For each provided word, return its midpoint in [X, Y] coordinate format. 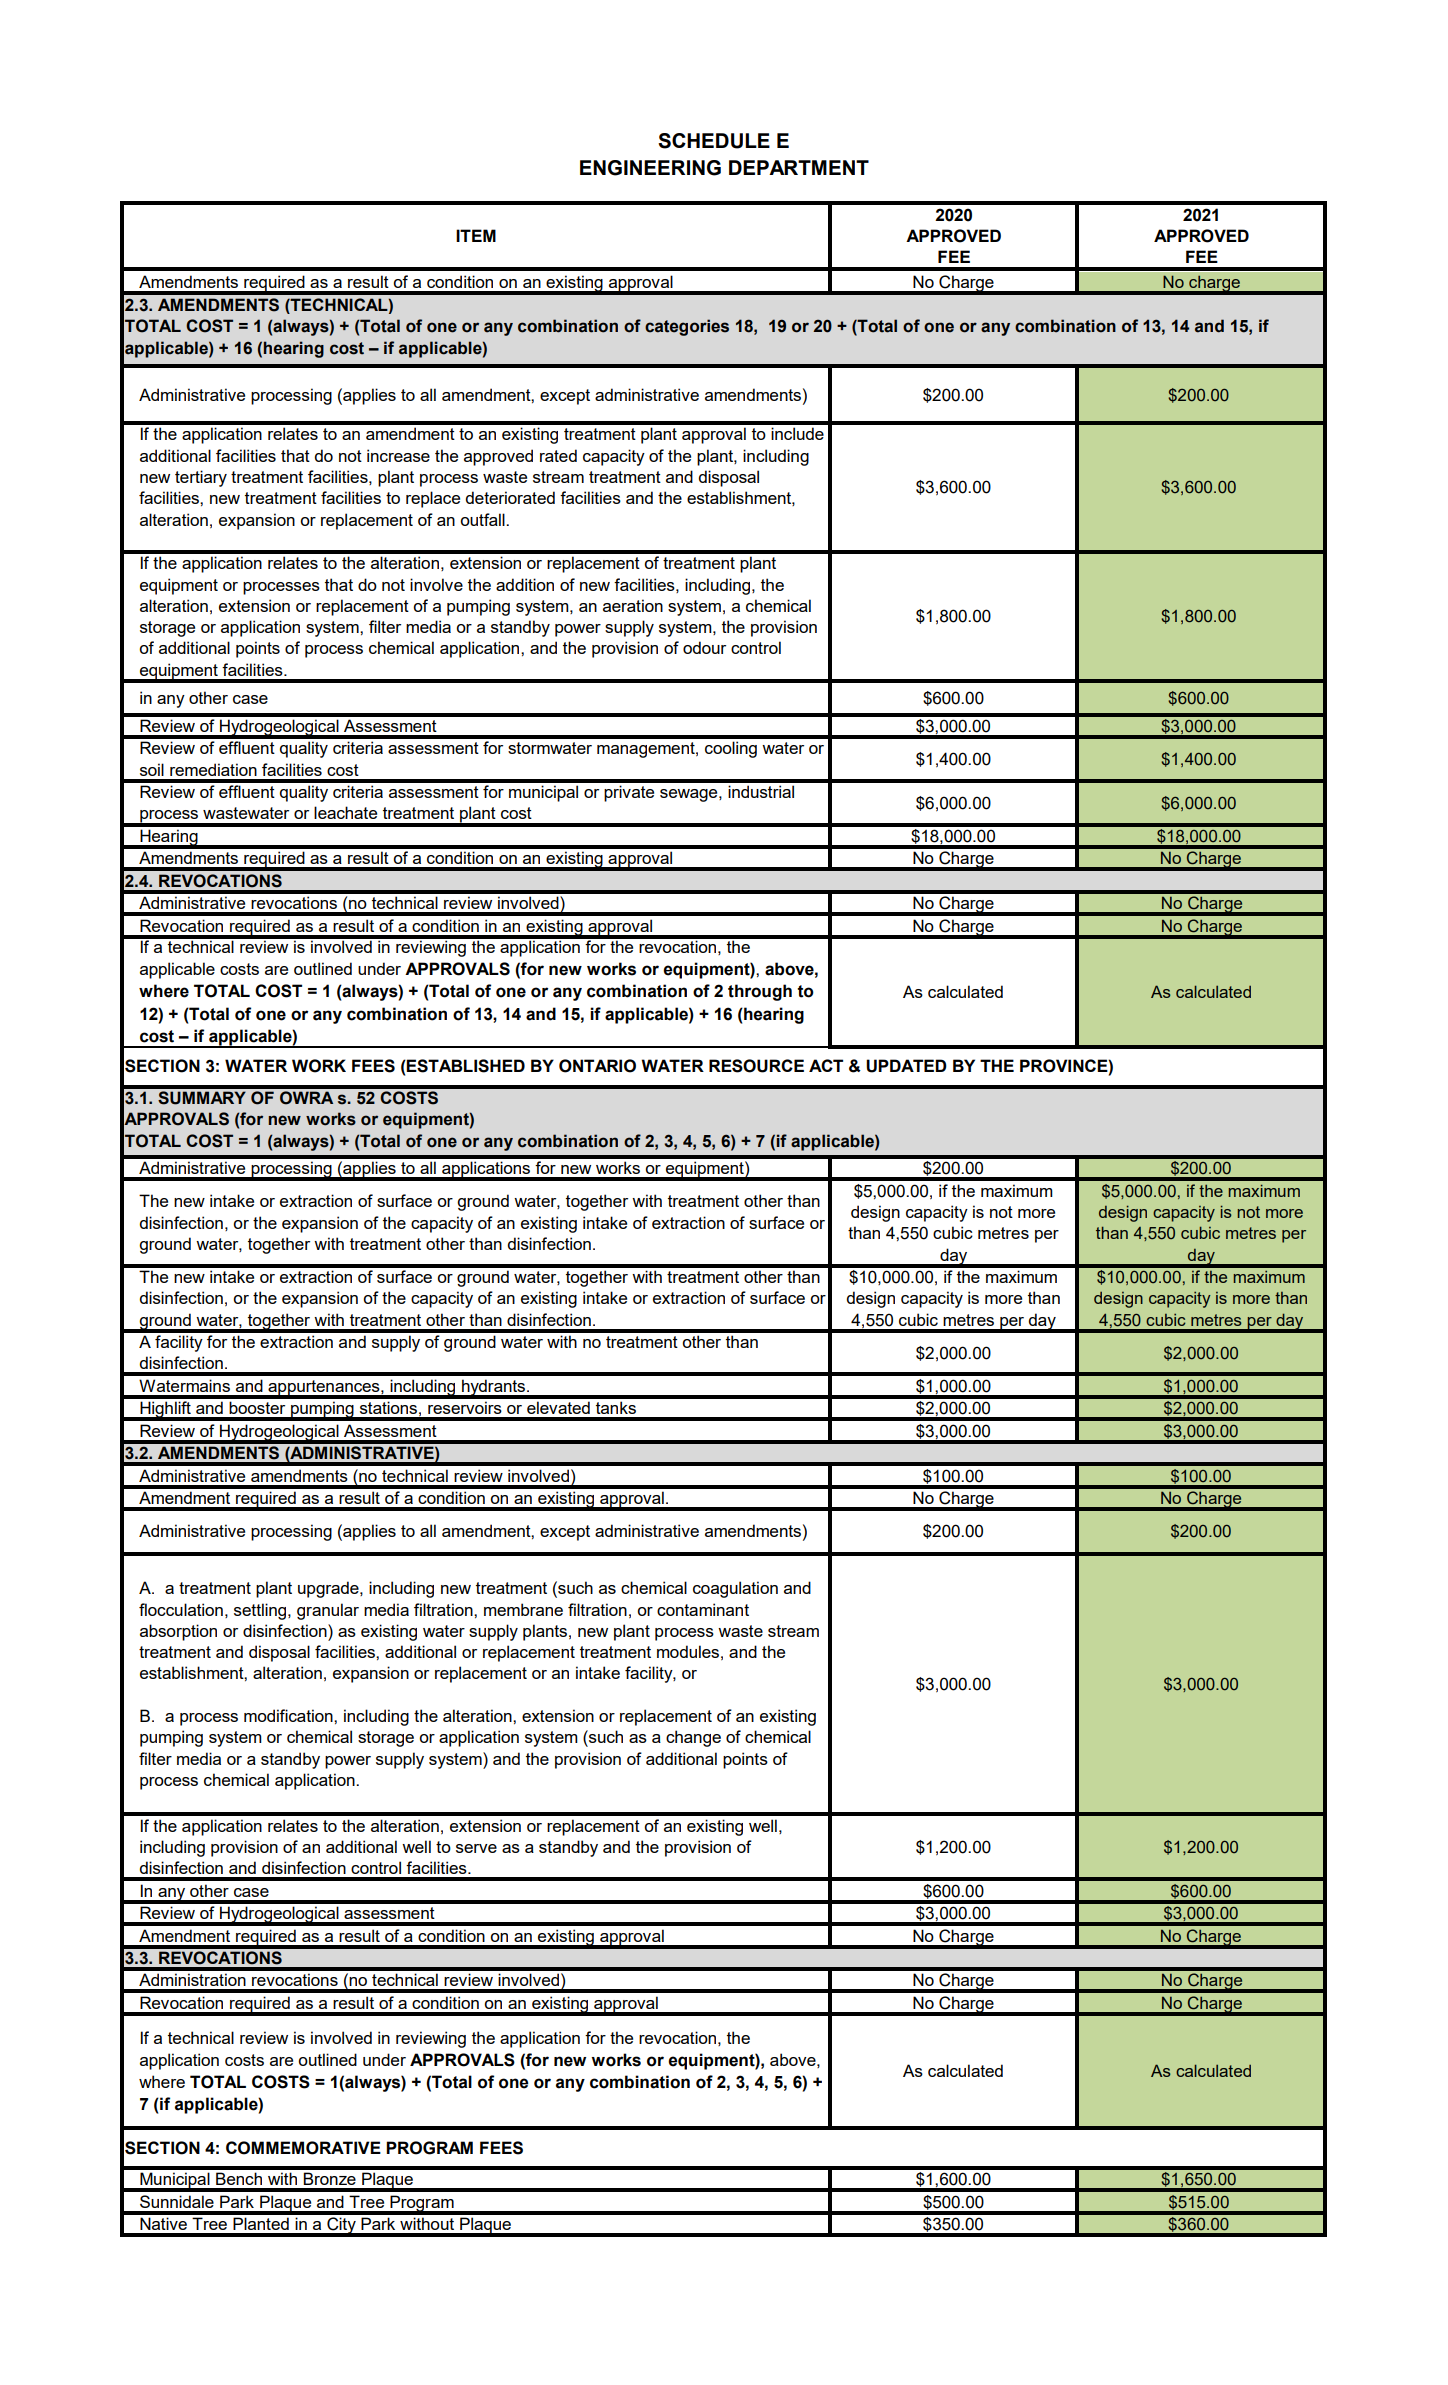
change [693, 1738]
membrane [523, 1609]
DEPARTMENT [799, 167]
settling [261, 1611]
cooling [731, 749]
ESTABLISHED [465, 1066]
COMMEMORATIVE [303, 2148]
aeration [633, 605]
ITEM [476, 235]
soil [152, 769]
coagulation [735, 1589]
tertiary [201, 478]
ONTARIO [597, 1066]
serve [476, 1848]
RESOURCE [756, 1066]
